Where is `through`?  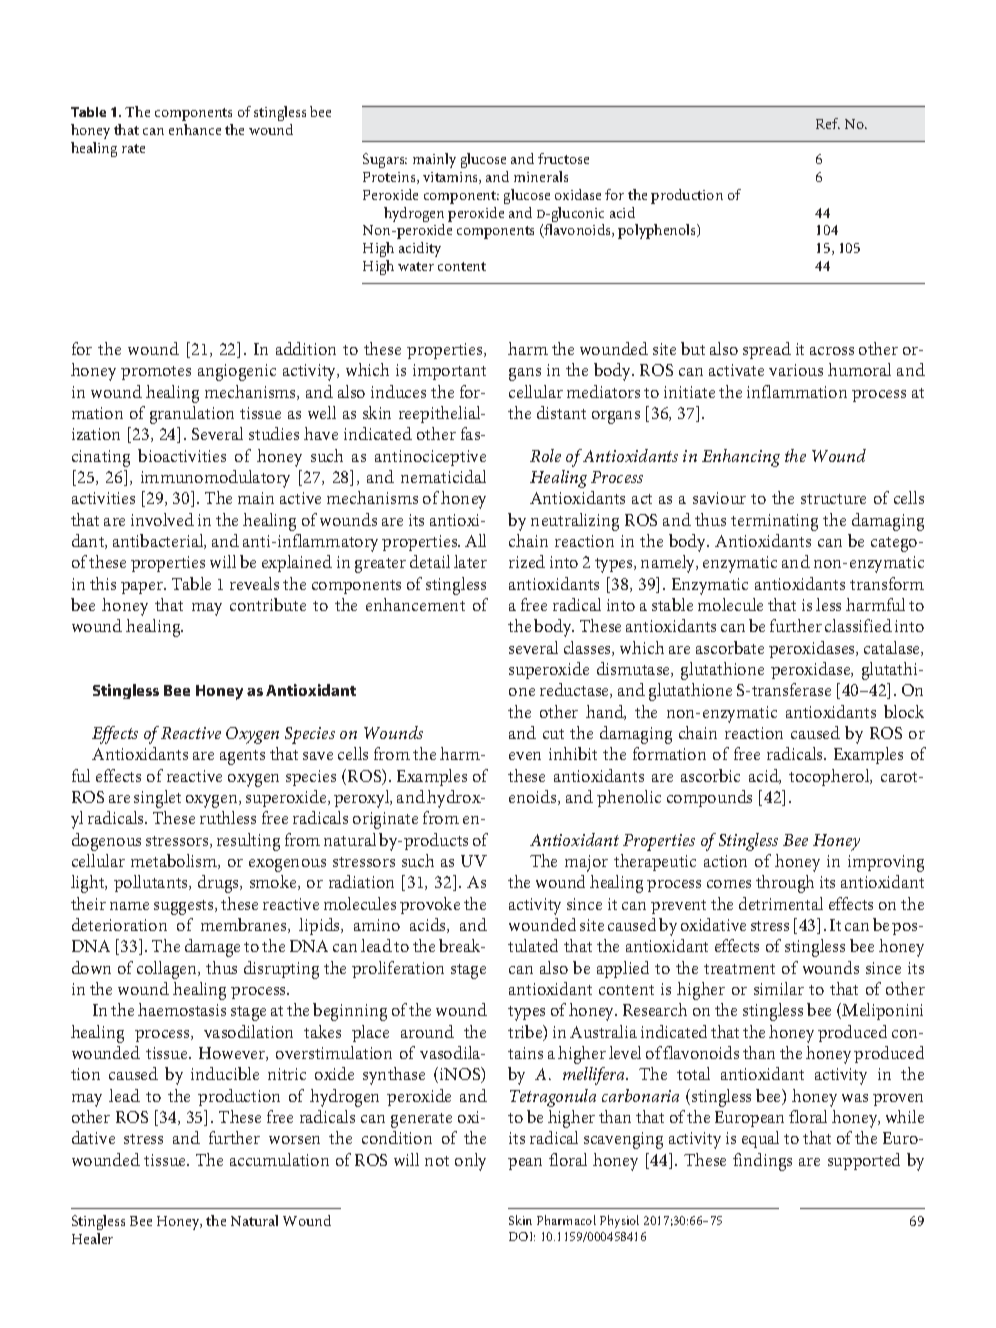
through is located at coordinates (785, 884).
